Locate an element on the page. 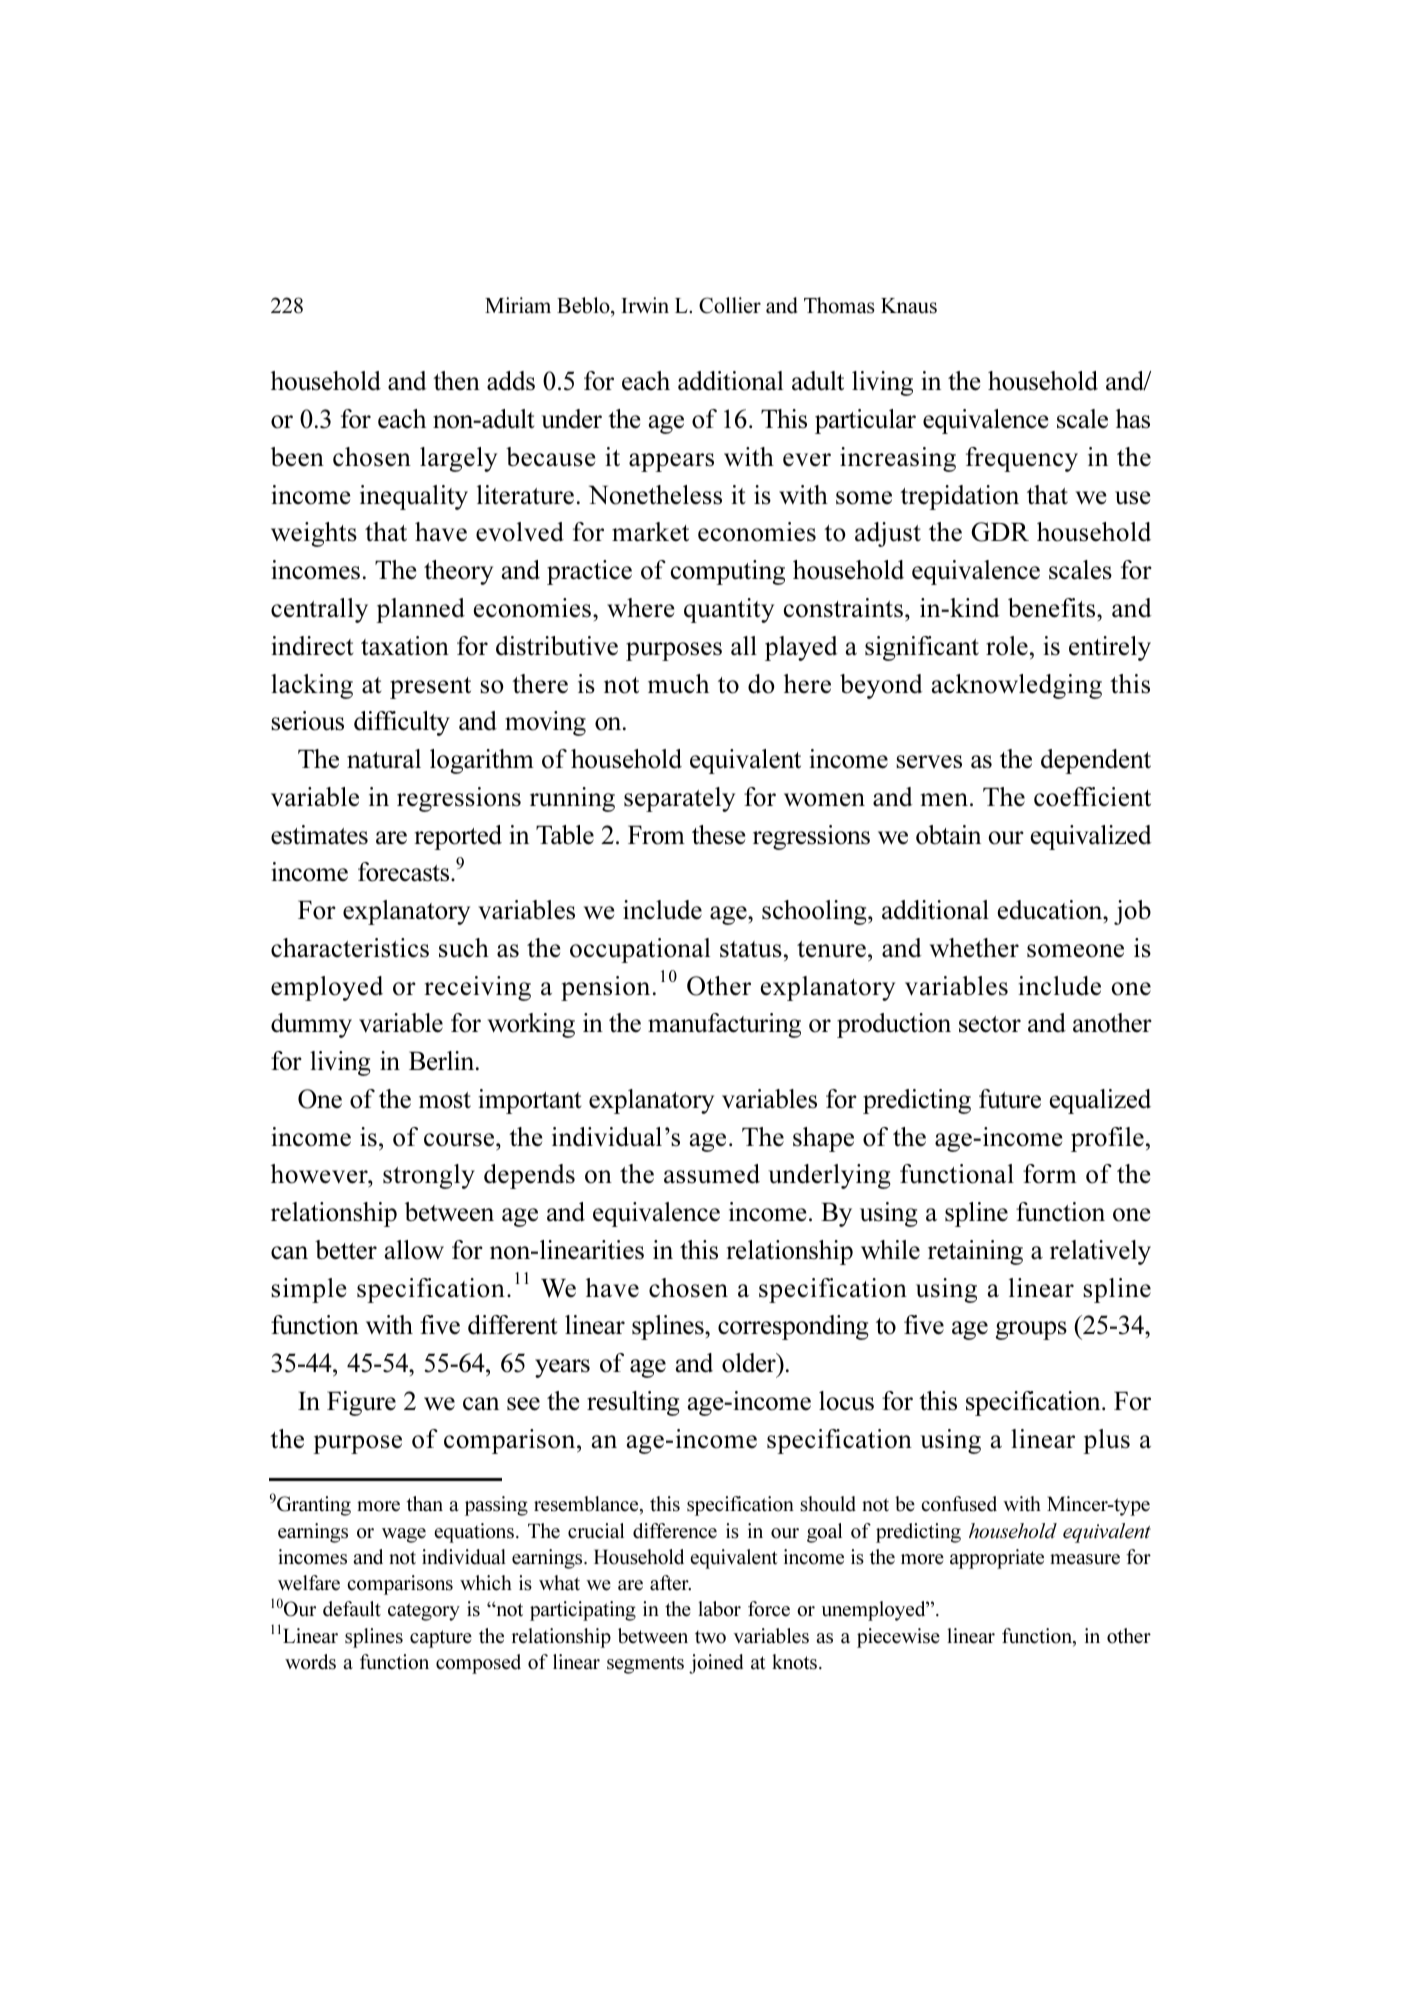  category is located at coordinates (424, 1612).
